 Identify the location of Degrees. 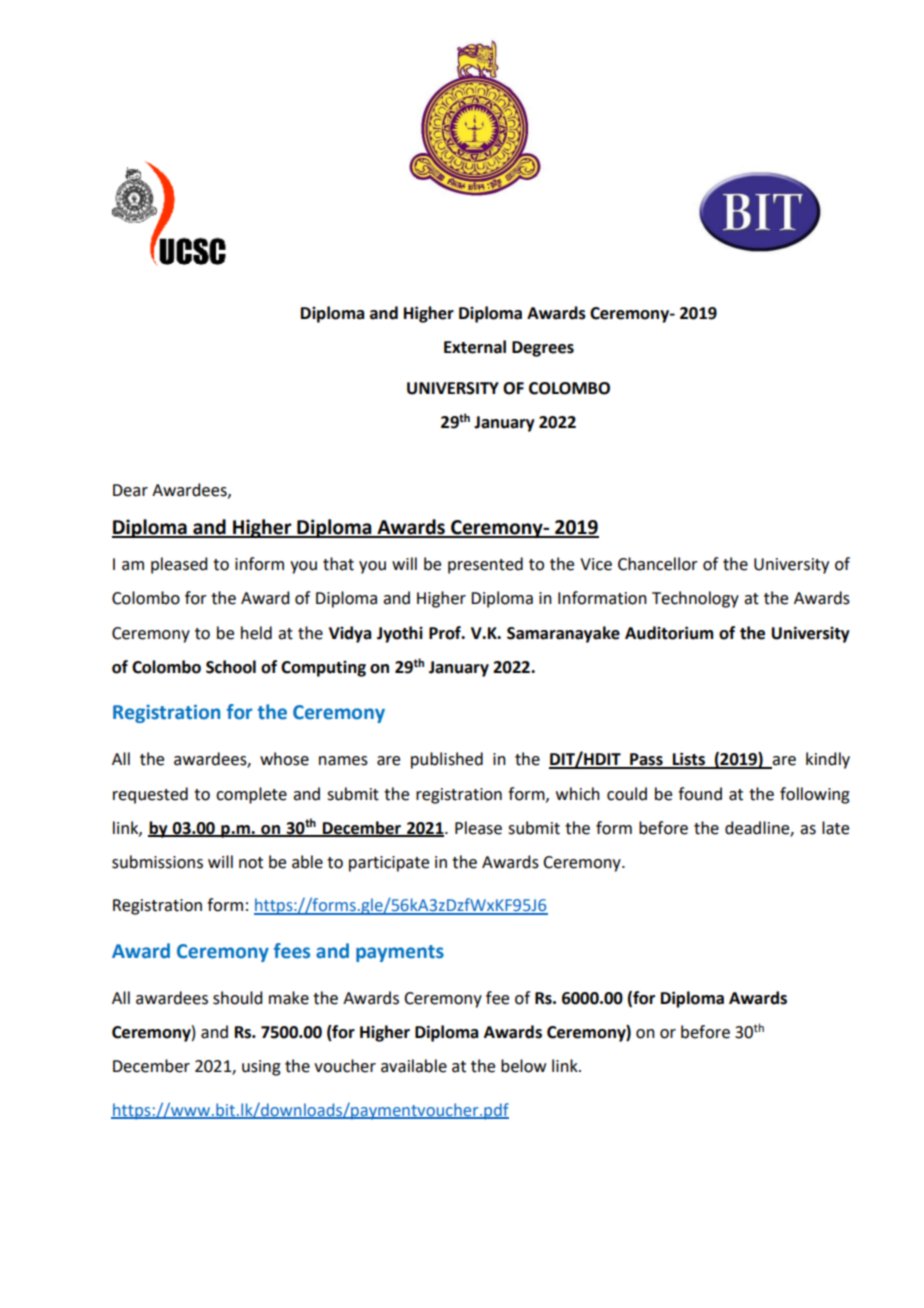
(543, 349).
